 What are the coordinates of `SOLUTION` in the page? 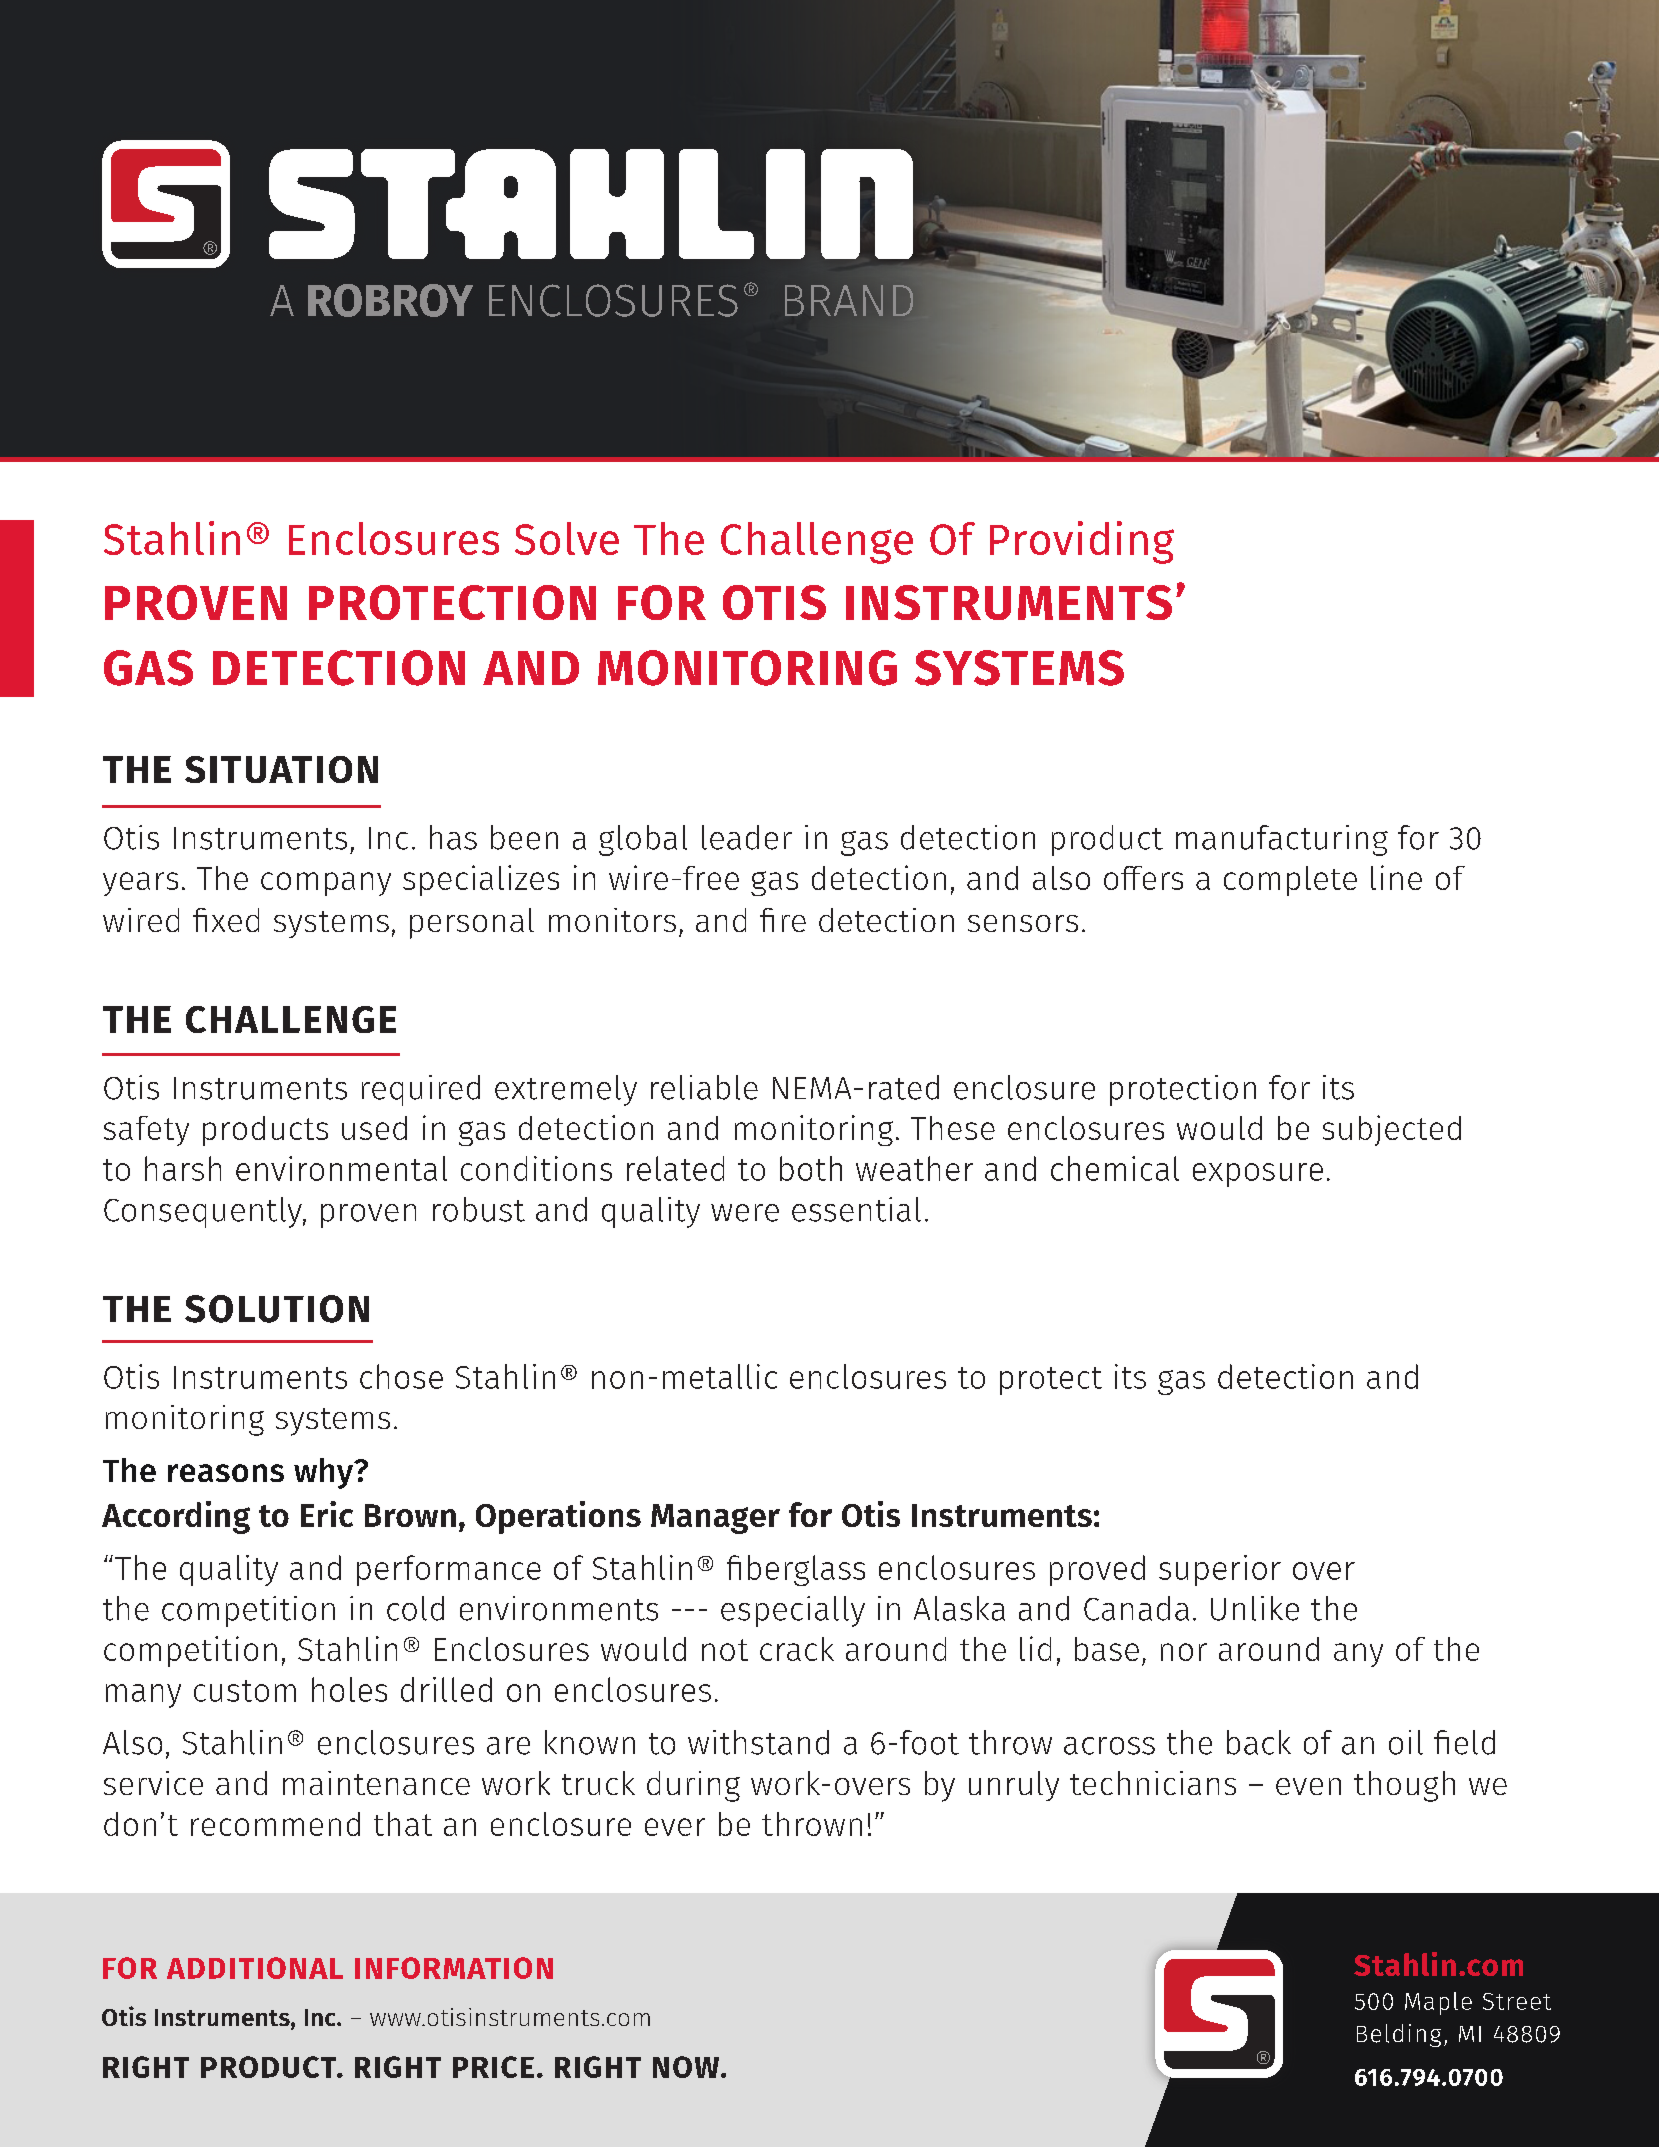 It's located at (277, 1309).
